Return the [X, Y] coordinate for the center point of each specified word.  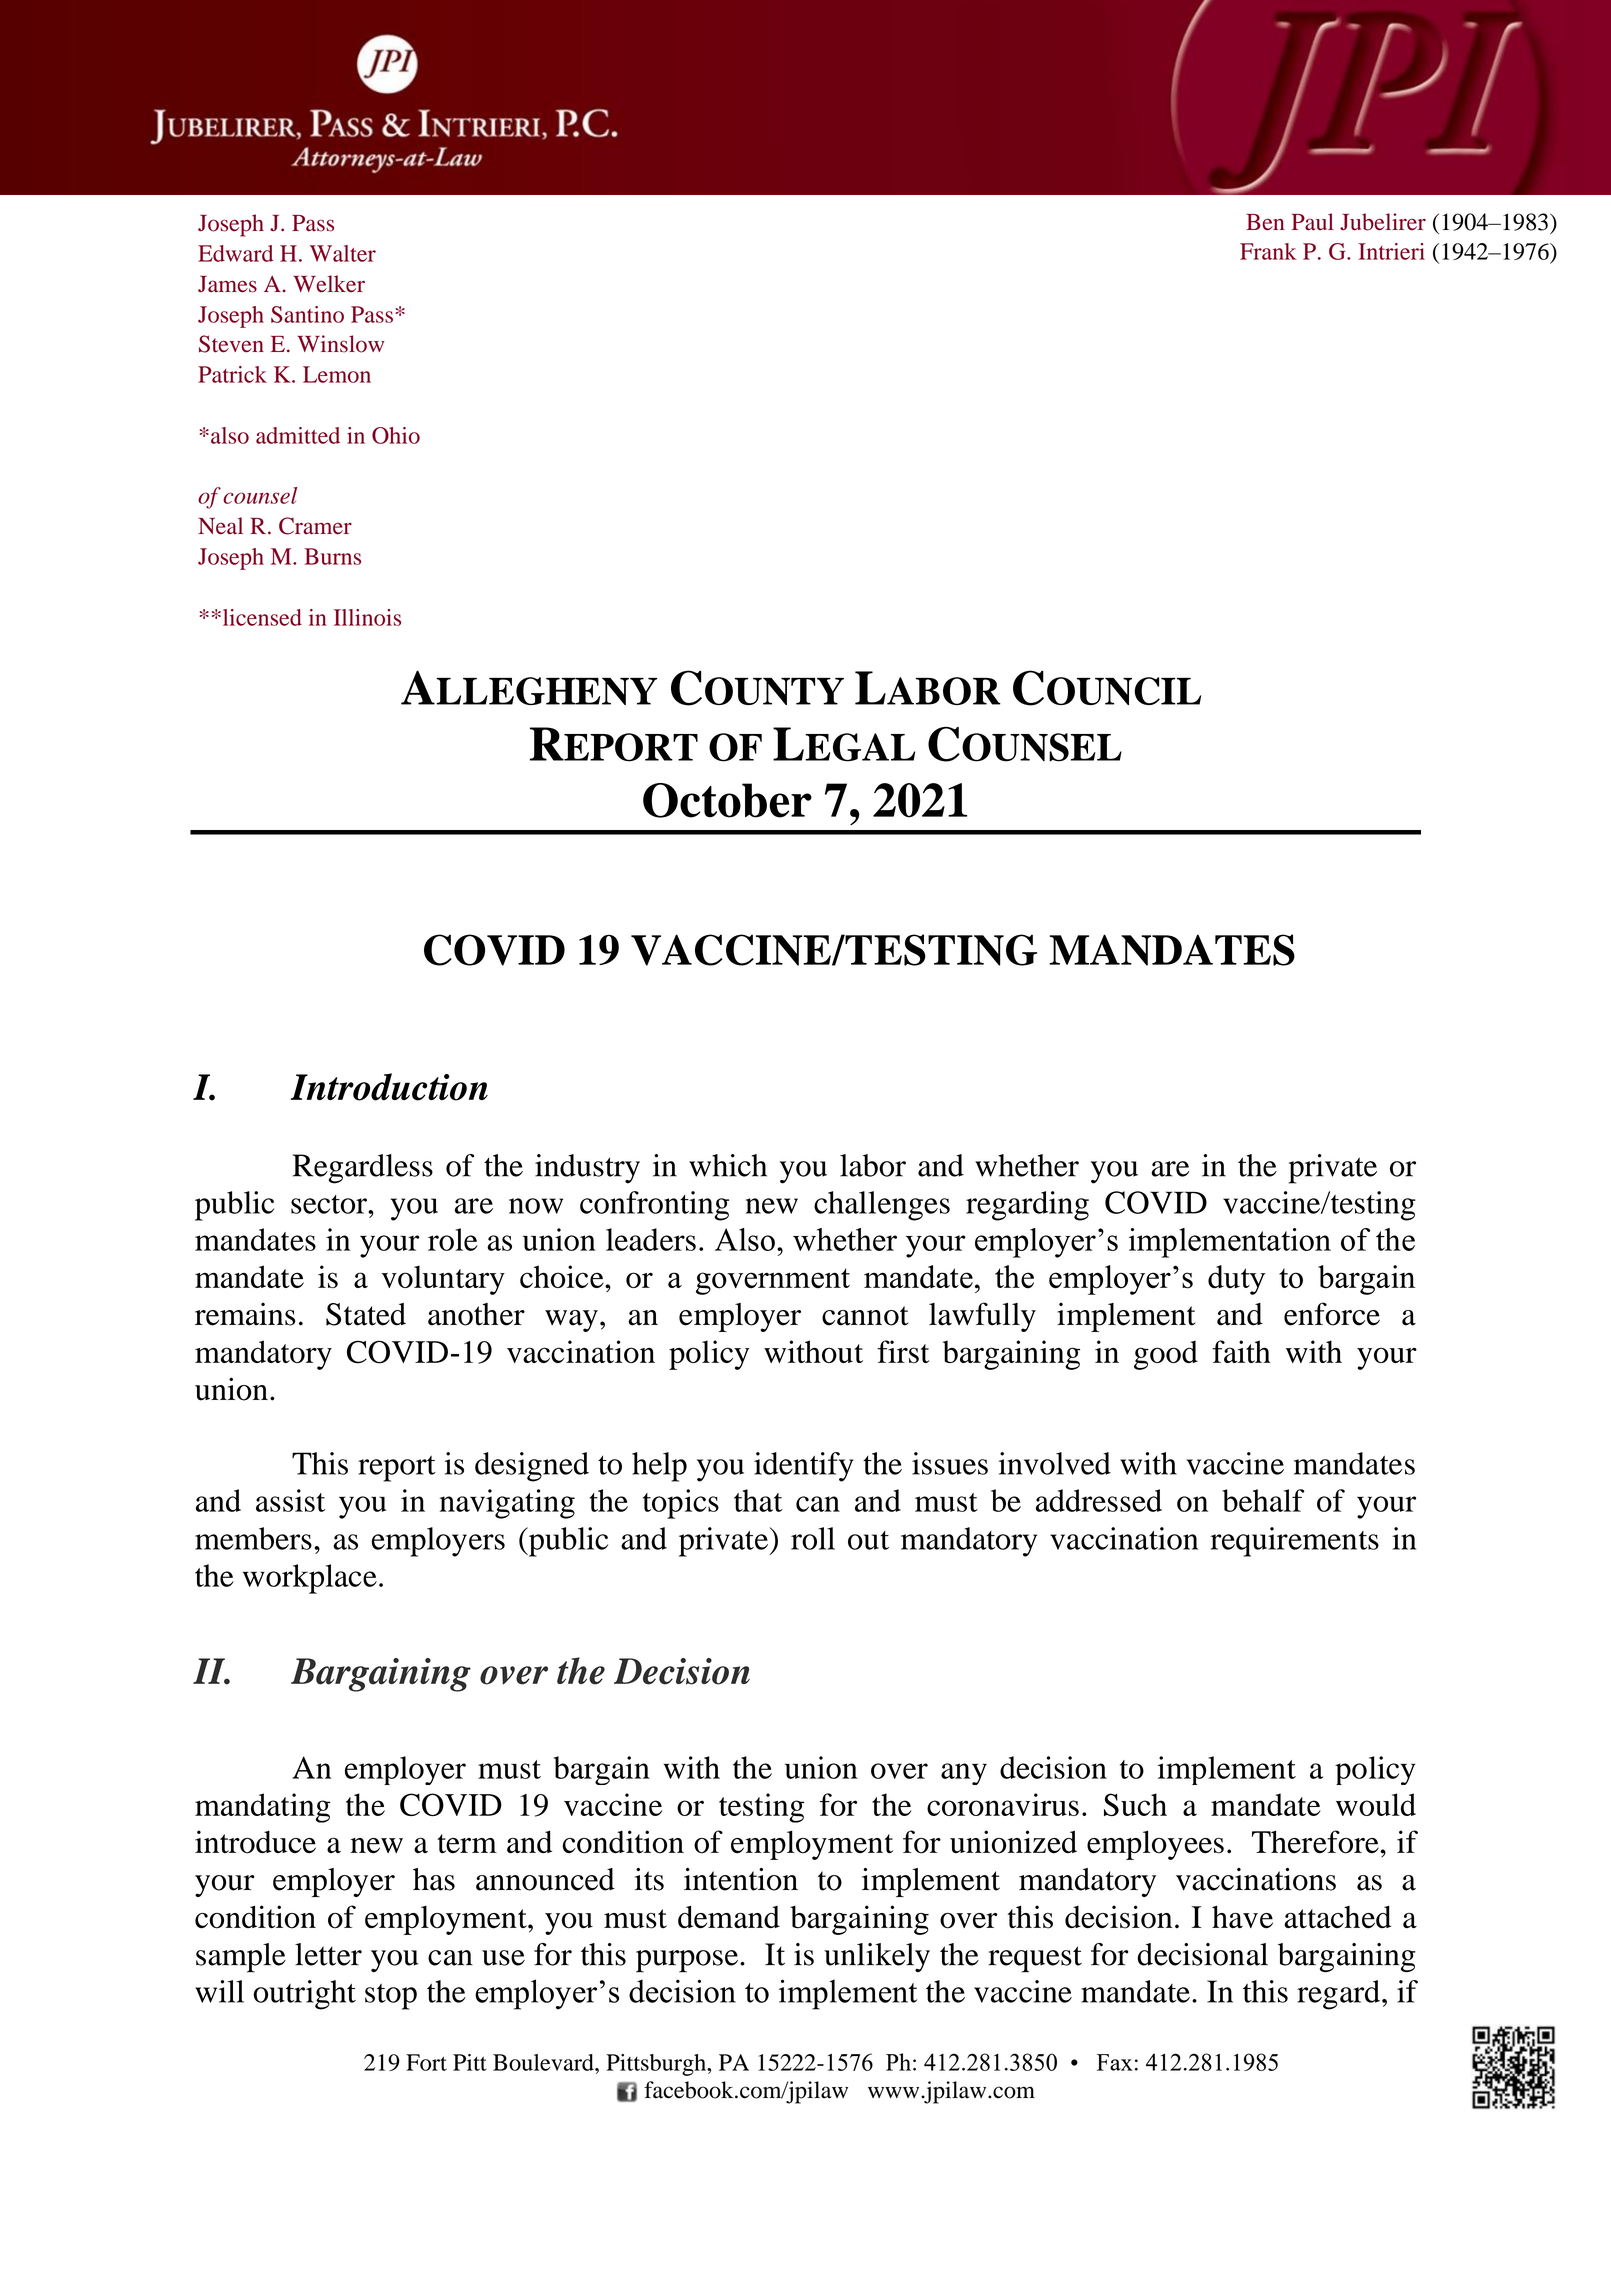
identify [803, 1467]
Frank [1268, 251]
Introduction [389, 1087]
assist [290, 1500]
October [727, 800]
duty [1237, 1280]
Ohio [396, 435]
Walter [343, 253]
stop [391, 1997]
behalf [1263, 1500]
